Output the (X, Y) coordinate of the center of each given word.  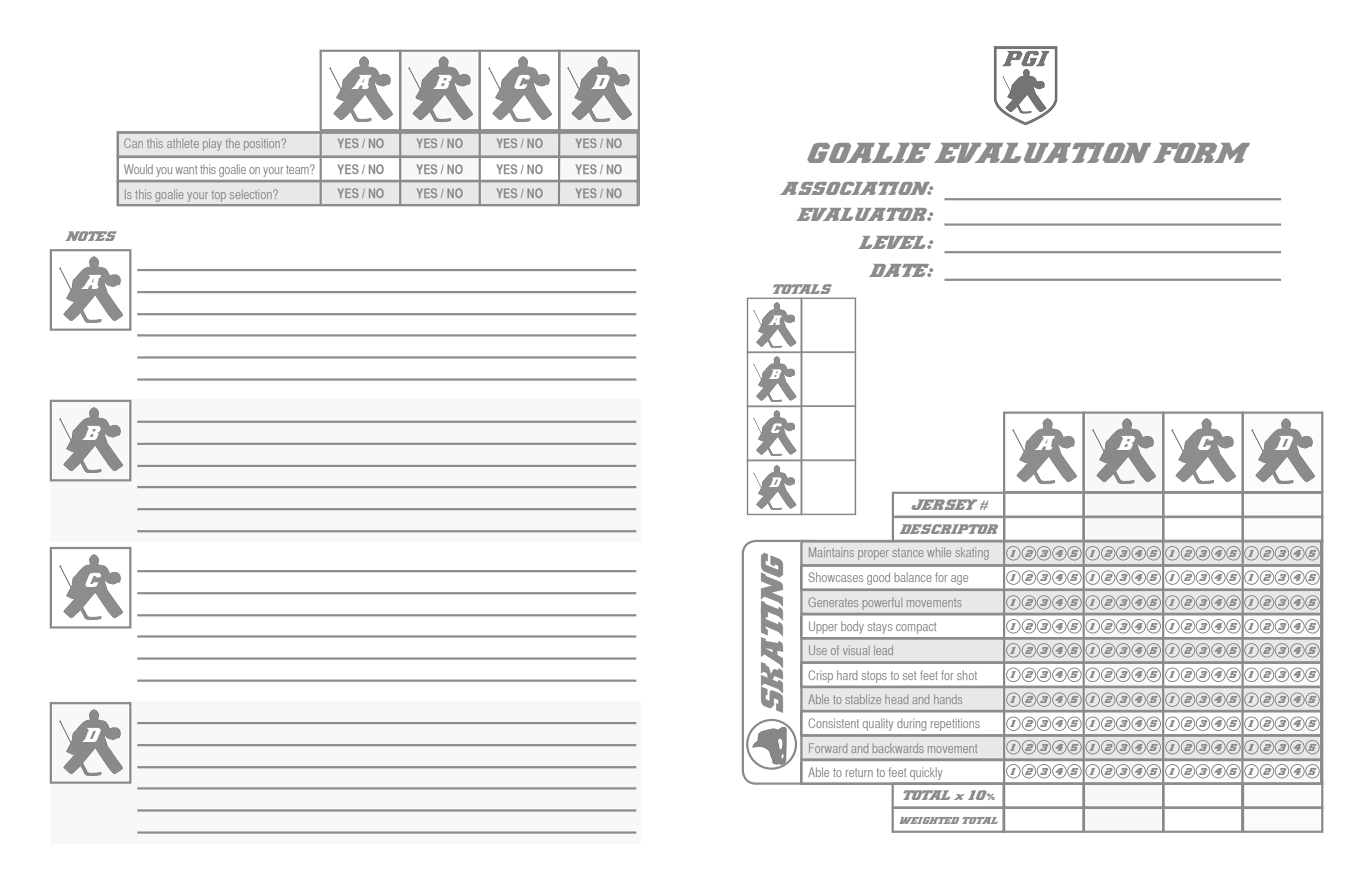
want (186, 169)
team (298, 169)
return (859, 772)
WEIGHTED (929, 820)
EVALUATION (1042, 152)
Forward (828, 748)
